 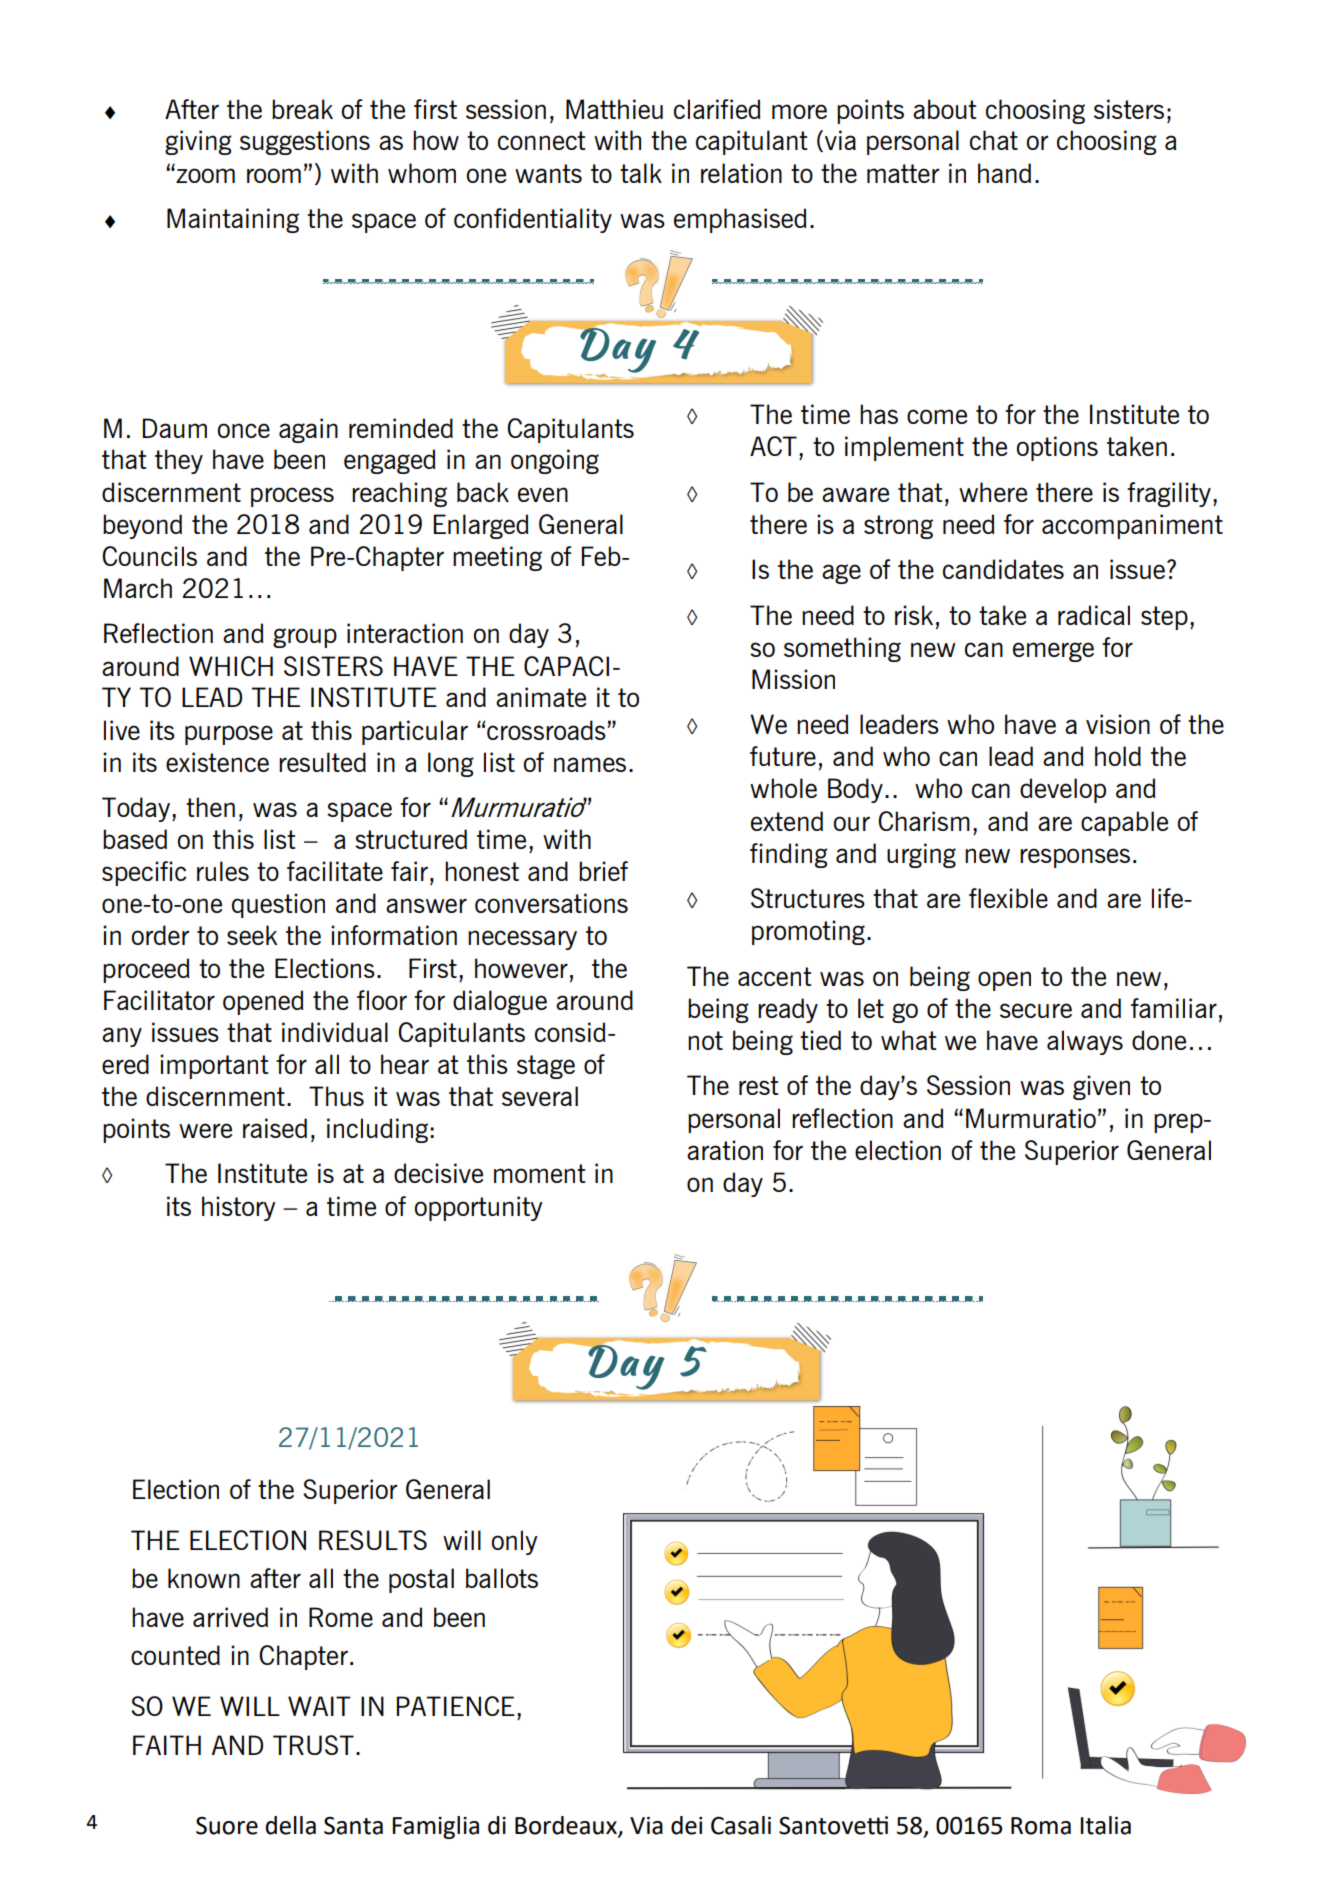 What do you see at coordinates (686, 1825) in the screenshot?
I see `dei` at bounding box center [686, 1825].
